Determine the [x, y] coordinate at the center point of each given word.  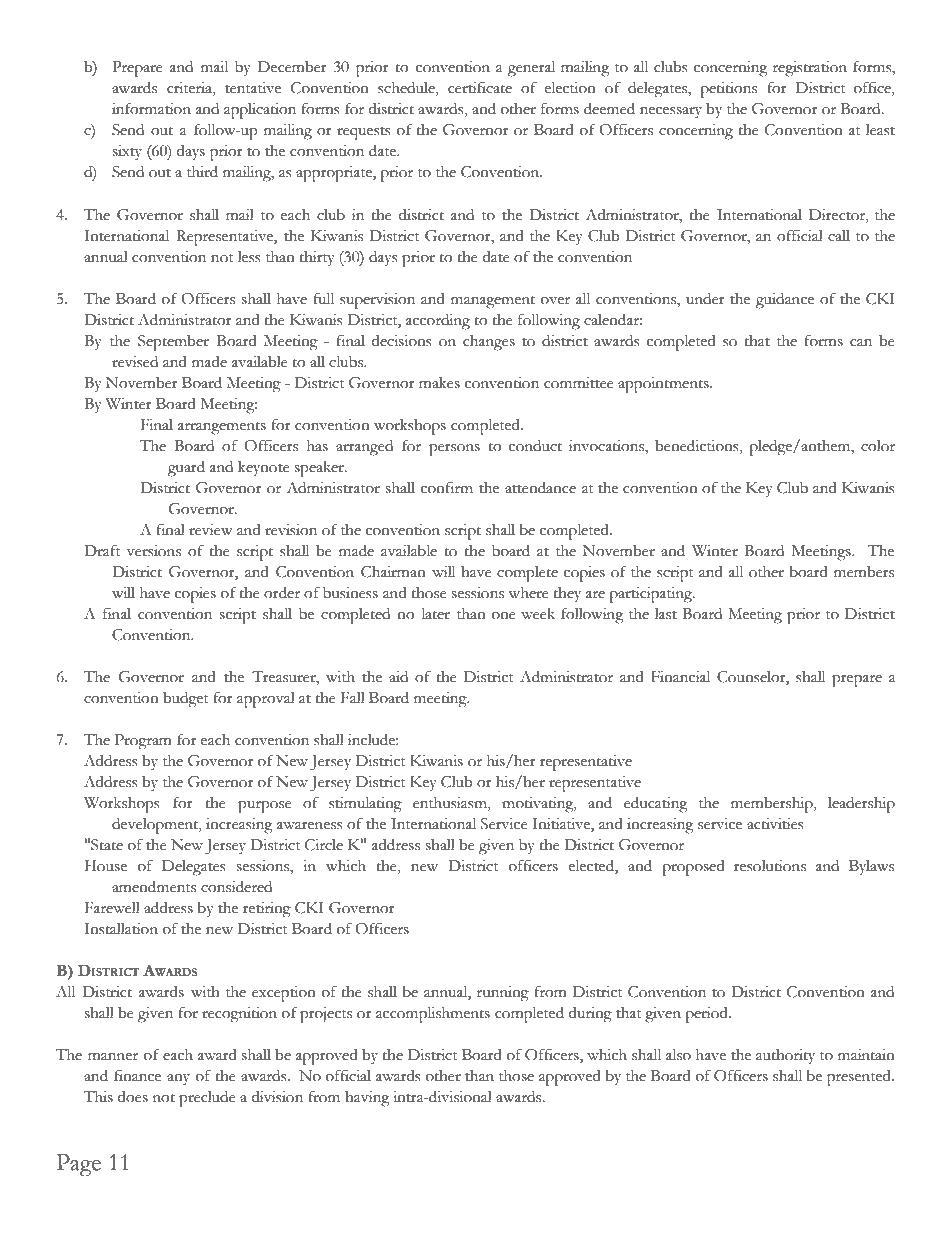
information [151, 108]
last [666, 614]
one [504, 616]
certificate [480, 87]
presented [860, 1078]
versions [154, 551]
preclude [207, 1099]
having [367, 1099]
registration [810, 69]
